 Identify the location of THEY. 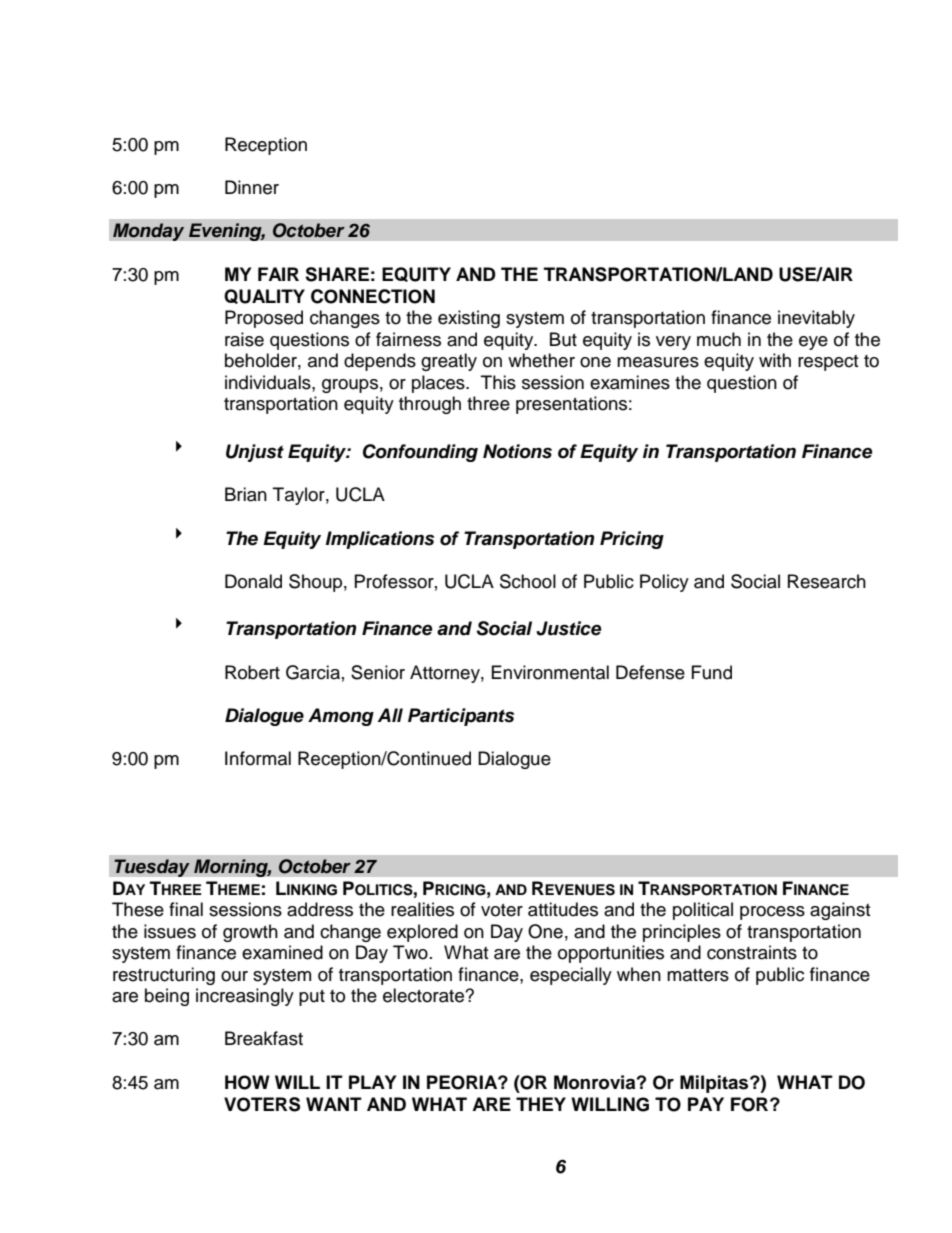
(541, 1104).
